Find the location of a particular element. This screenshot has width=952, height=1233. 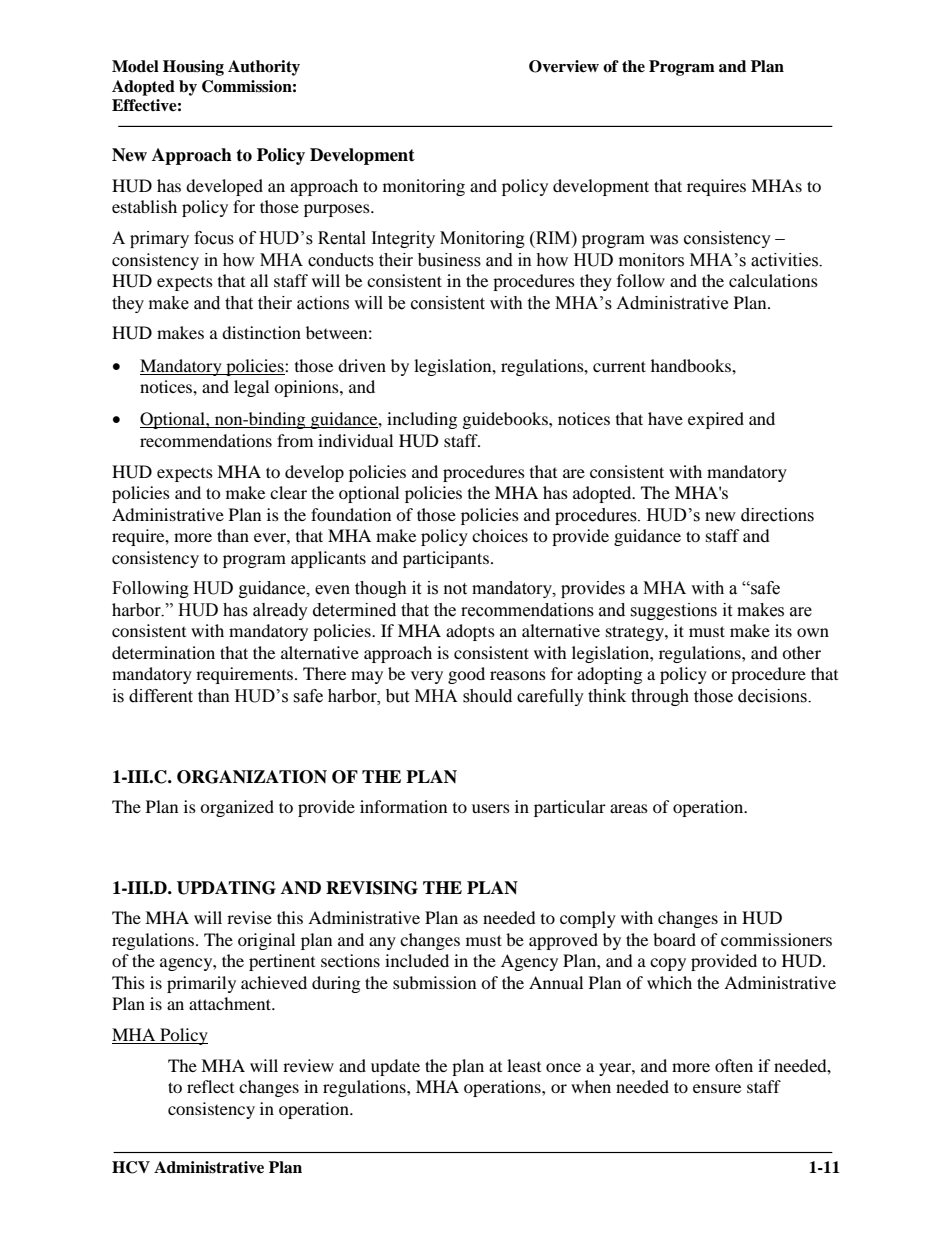

its is located at coordinates (783, 630).
